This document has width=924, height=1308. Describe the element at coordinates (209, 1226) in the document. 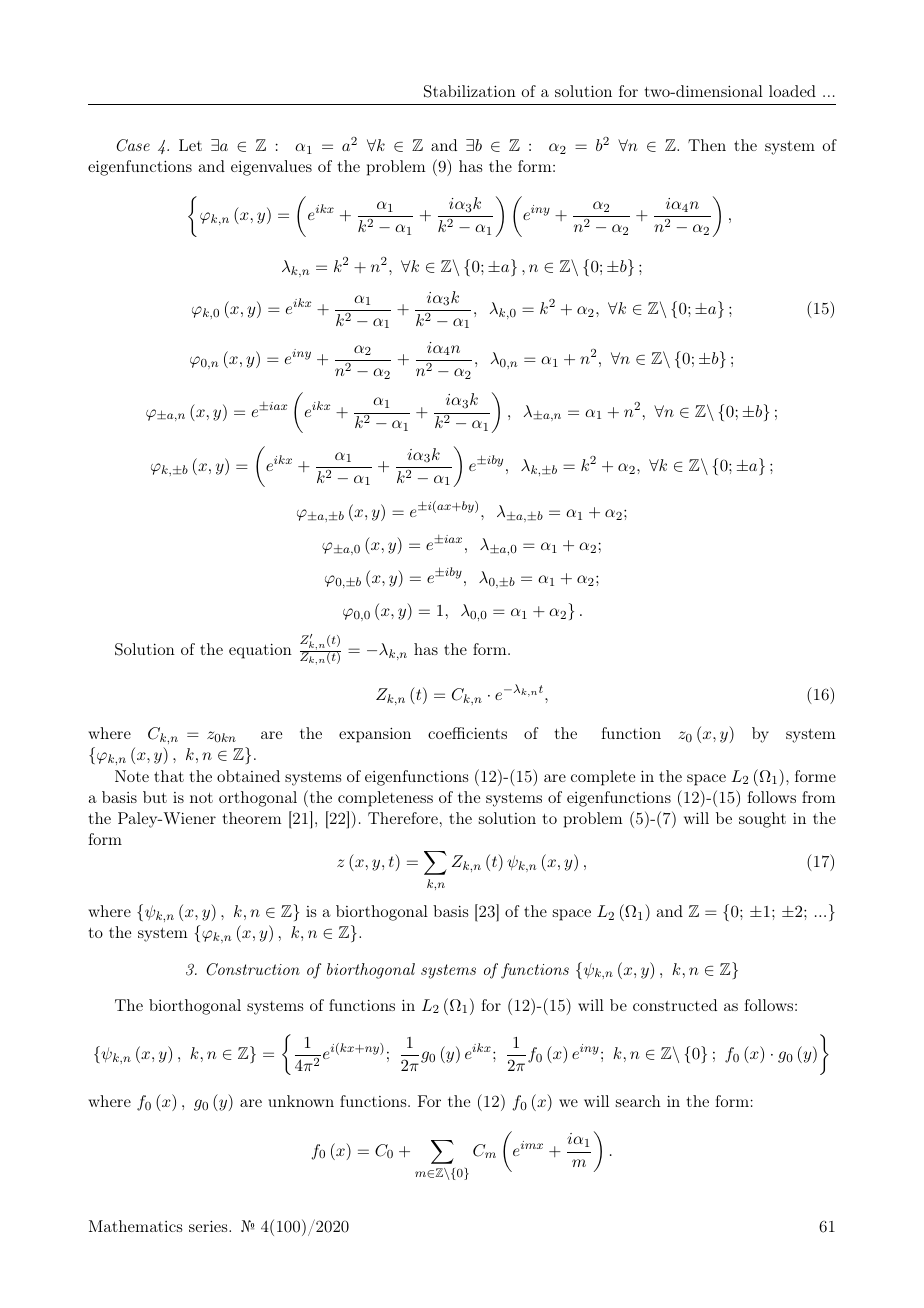

I see `series` at that location.
